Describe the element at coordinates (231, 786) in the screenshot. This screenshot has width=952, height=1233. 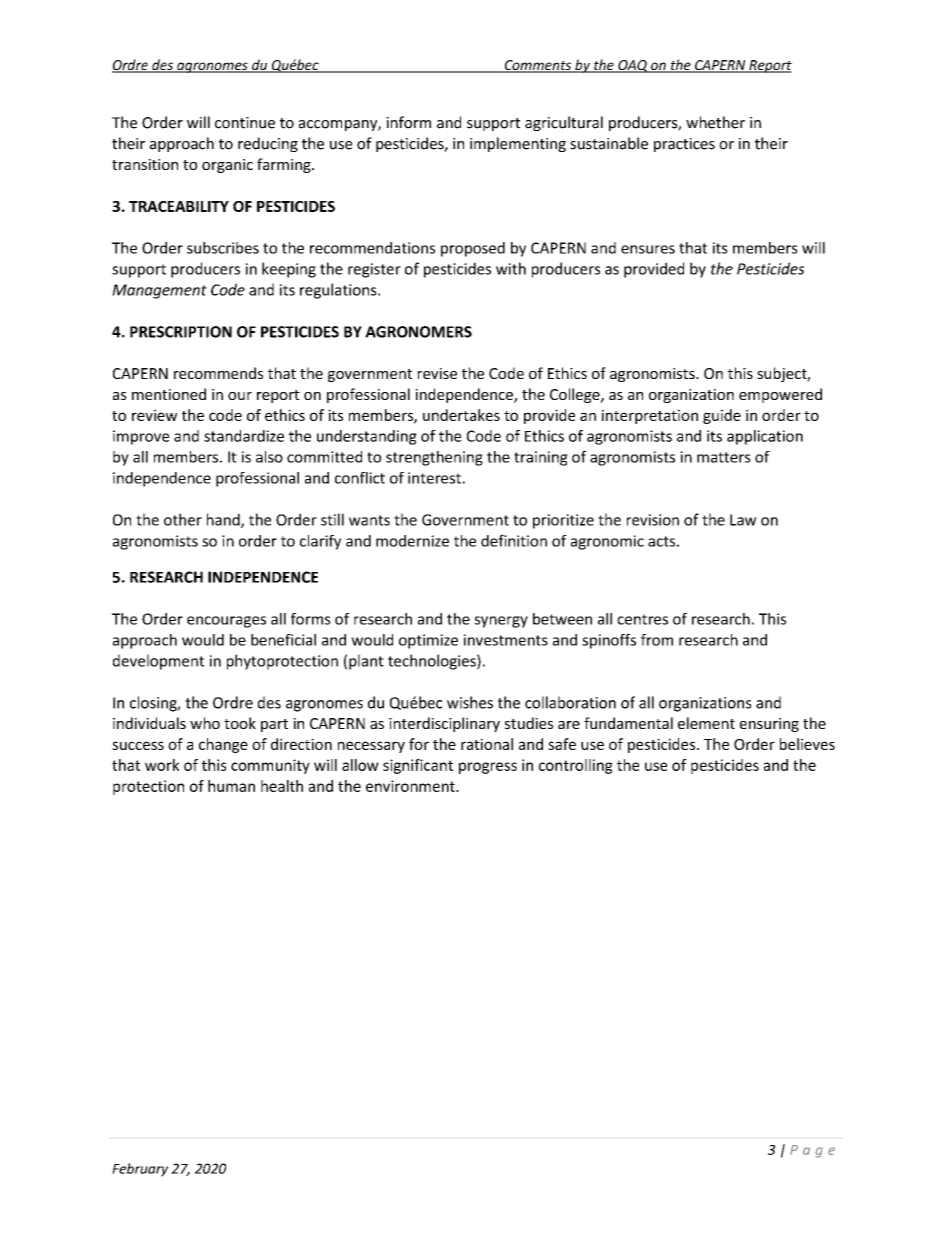
I see `human` at that location.
